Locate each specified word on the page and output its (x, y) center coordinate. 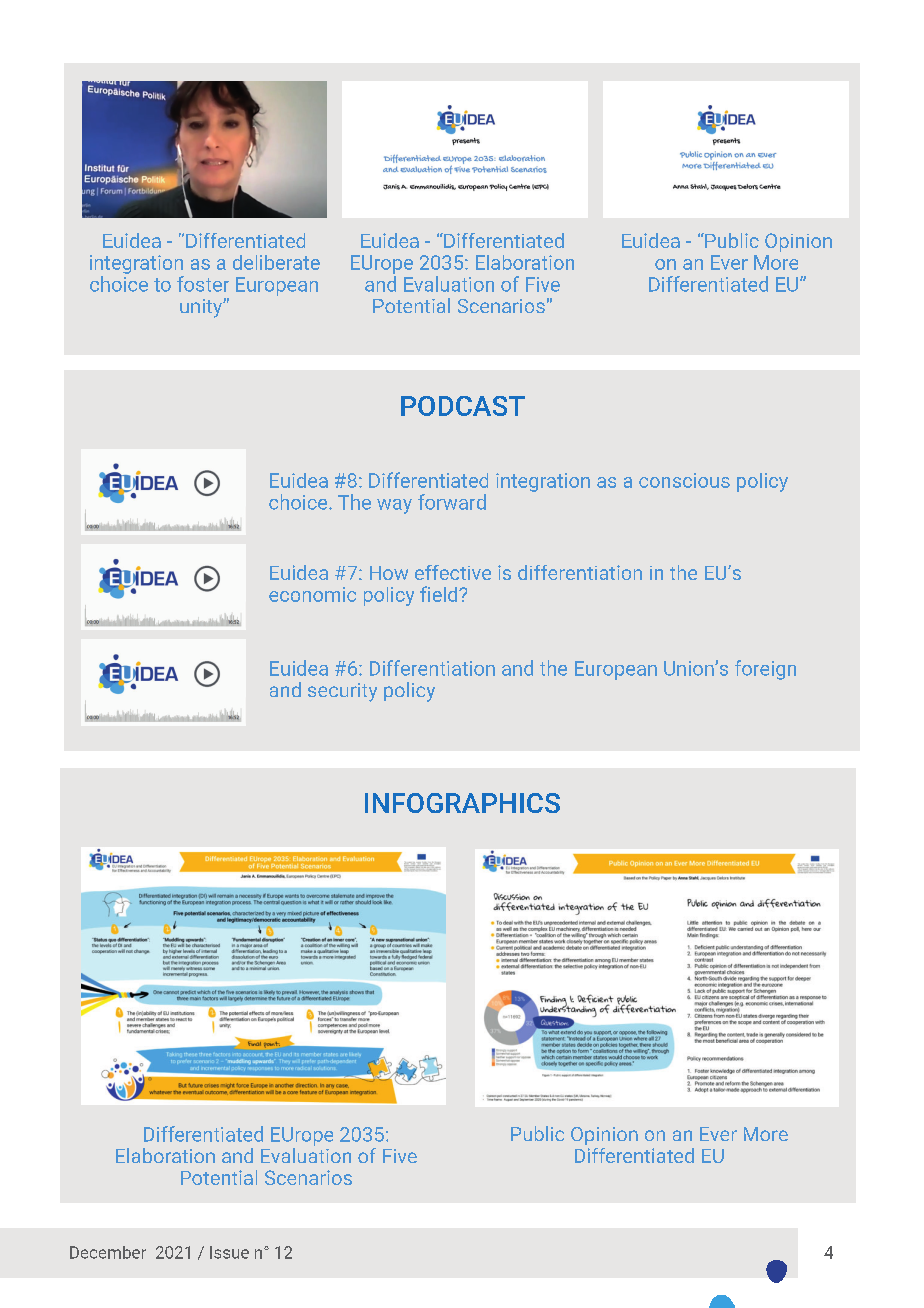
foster (203, 284)
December (108, 1252)
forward (452, 502)
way (394, 506)
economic (312, 594)
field (440, 594)
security (342, 692)
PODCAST (463, 406)
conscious (684, 480)
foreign (765, 670)
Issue (229, 1252)
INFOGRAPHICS (462, 803)
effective (453, 572)
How (389, 573)
